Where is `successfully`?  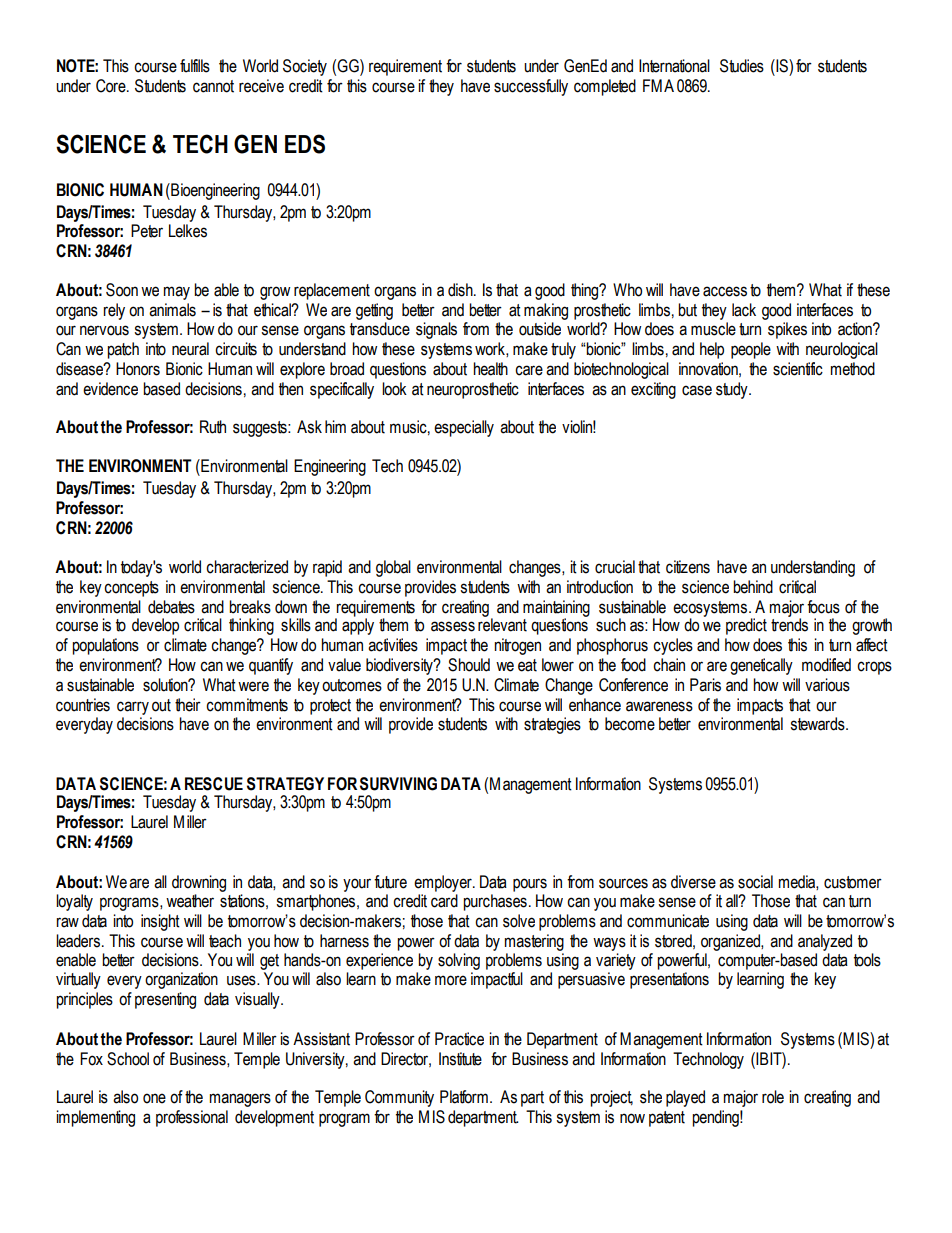 successfully is located at coordinates (531, 87).
